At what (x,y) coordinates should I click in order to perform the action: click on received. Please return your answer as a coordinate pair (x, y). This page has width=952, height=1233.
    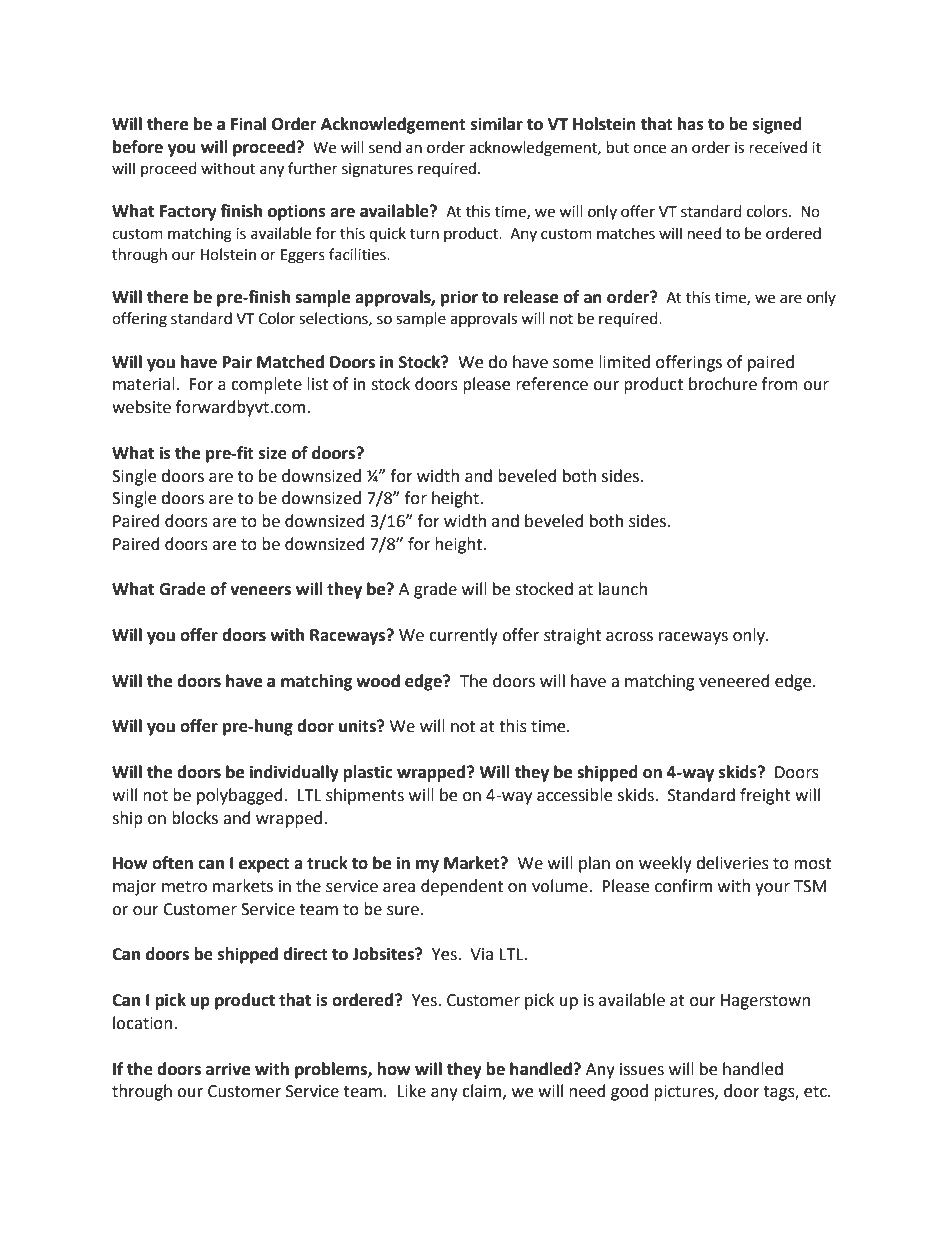
    Looking at the image, I should click on (778, 147).
